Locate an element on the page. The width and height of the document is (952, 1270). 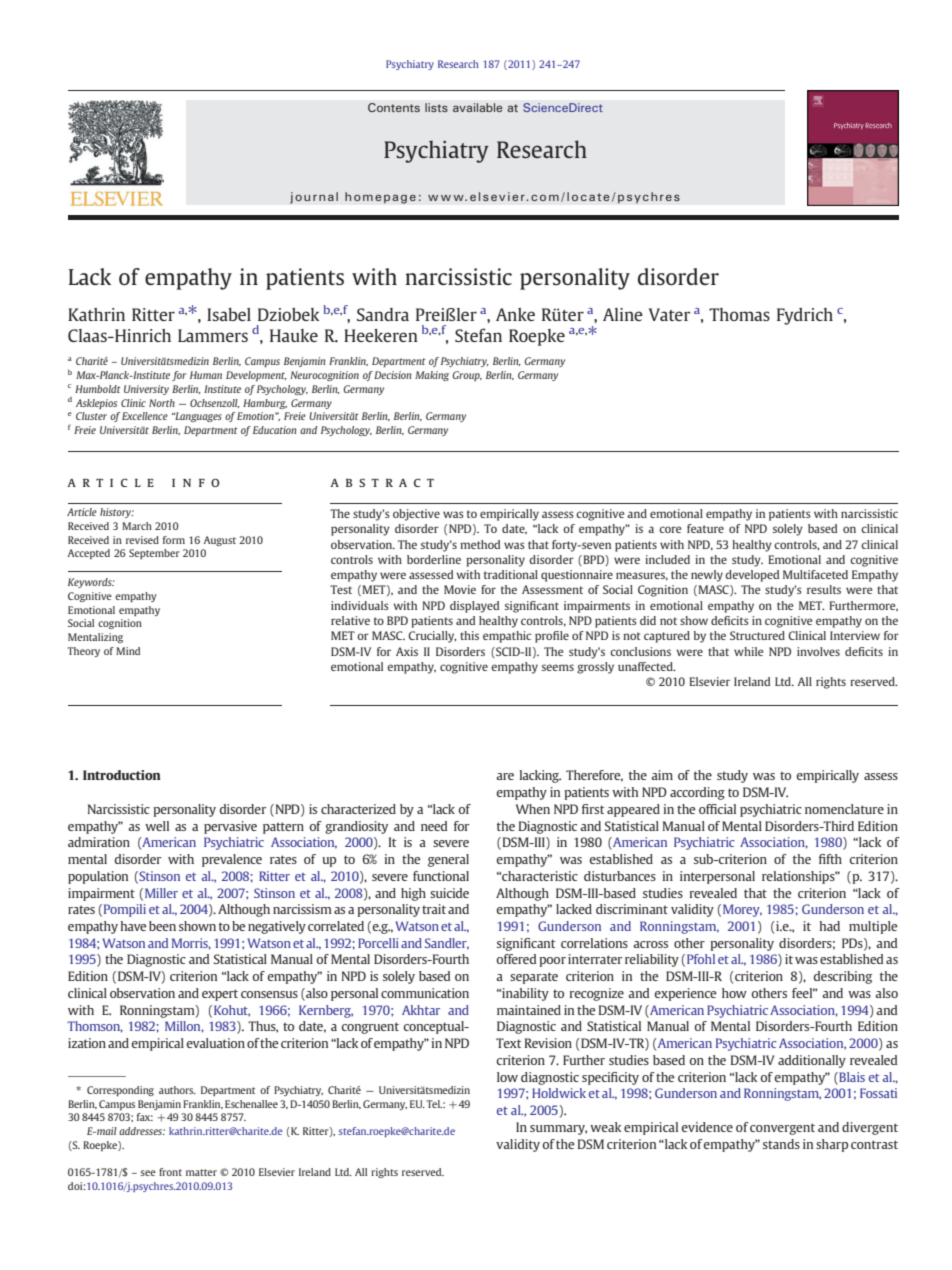
front is located at coordinates (170, 1172).
